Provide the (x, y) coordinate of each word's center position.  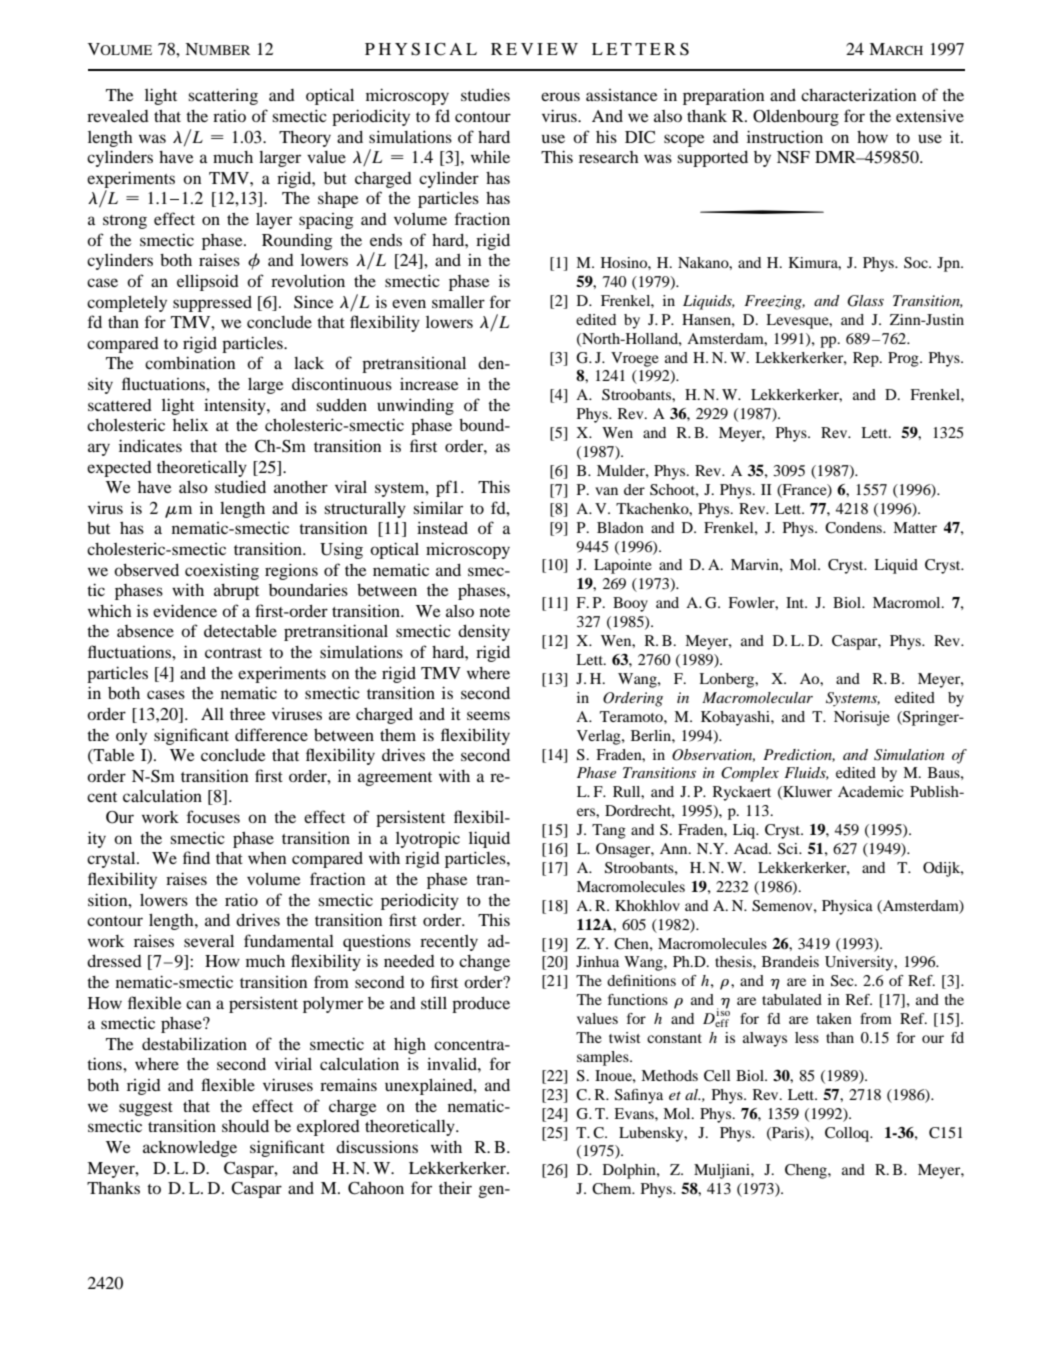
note (495, 612)
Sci (789, 849)
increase (429, 384)
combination (190, 362)
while (490, 156)
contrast (233, 653)
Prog (904, 359)
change (484, 963)
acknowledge (190, 1149)
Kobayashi (736, 718)
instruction (785, 136)
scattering (223, 96)
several (209, 941)
